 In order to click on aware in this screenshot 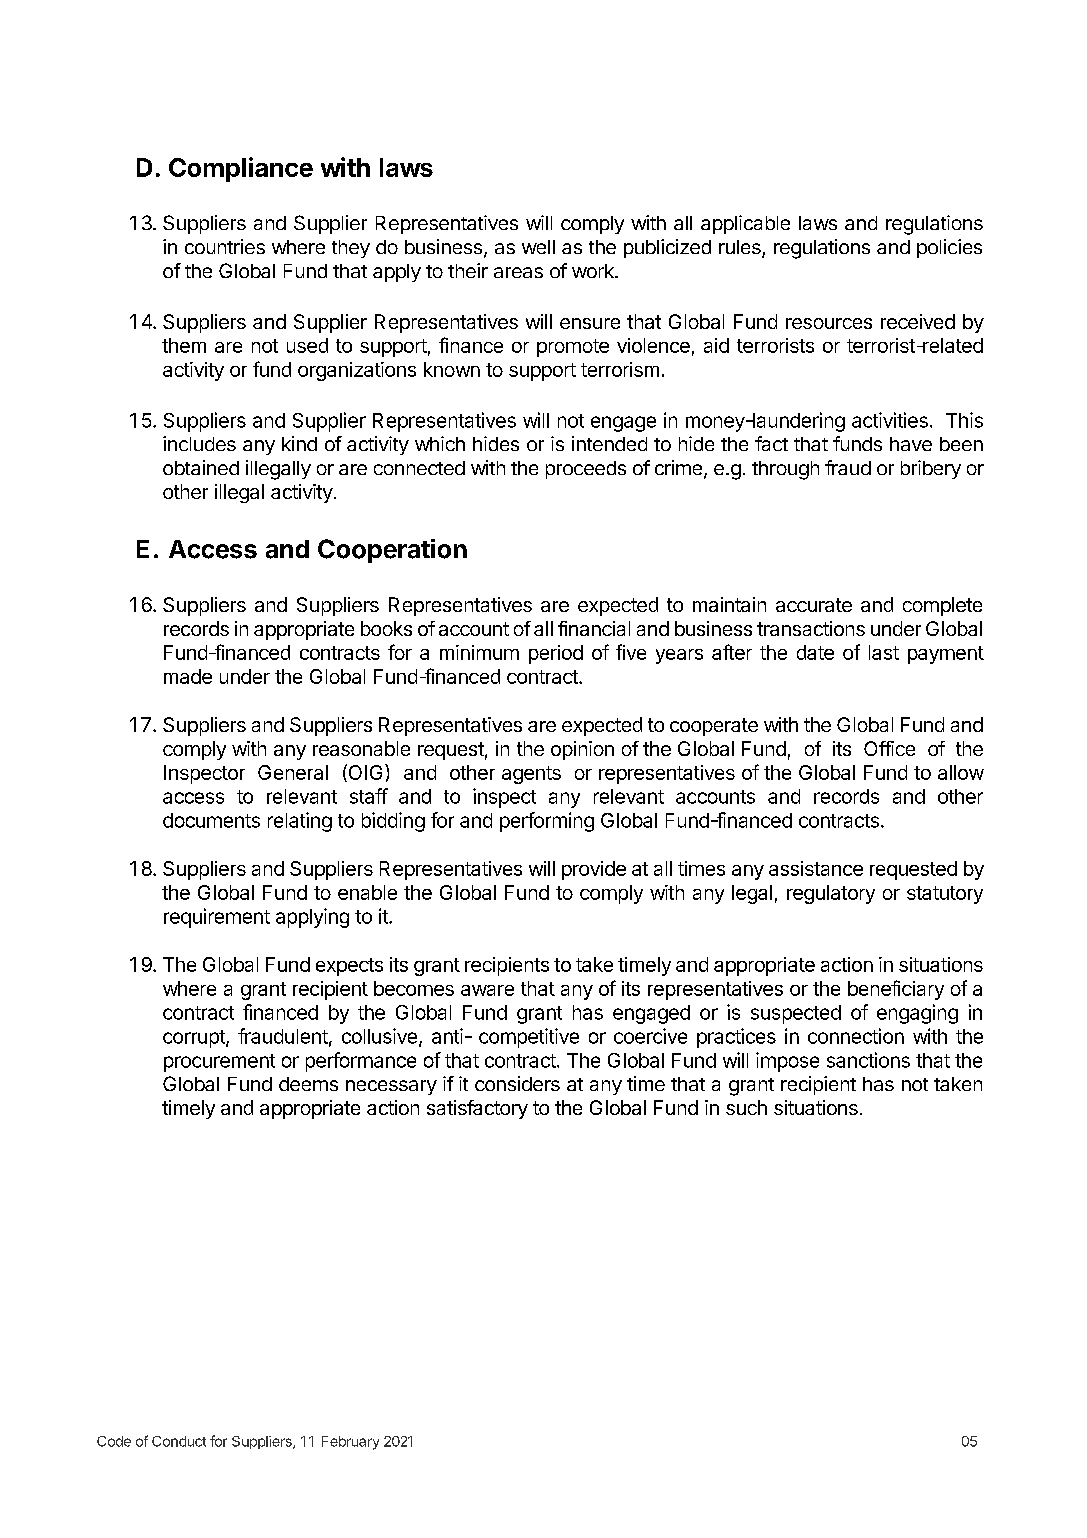, I will do `click(487, 990)`.
